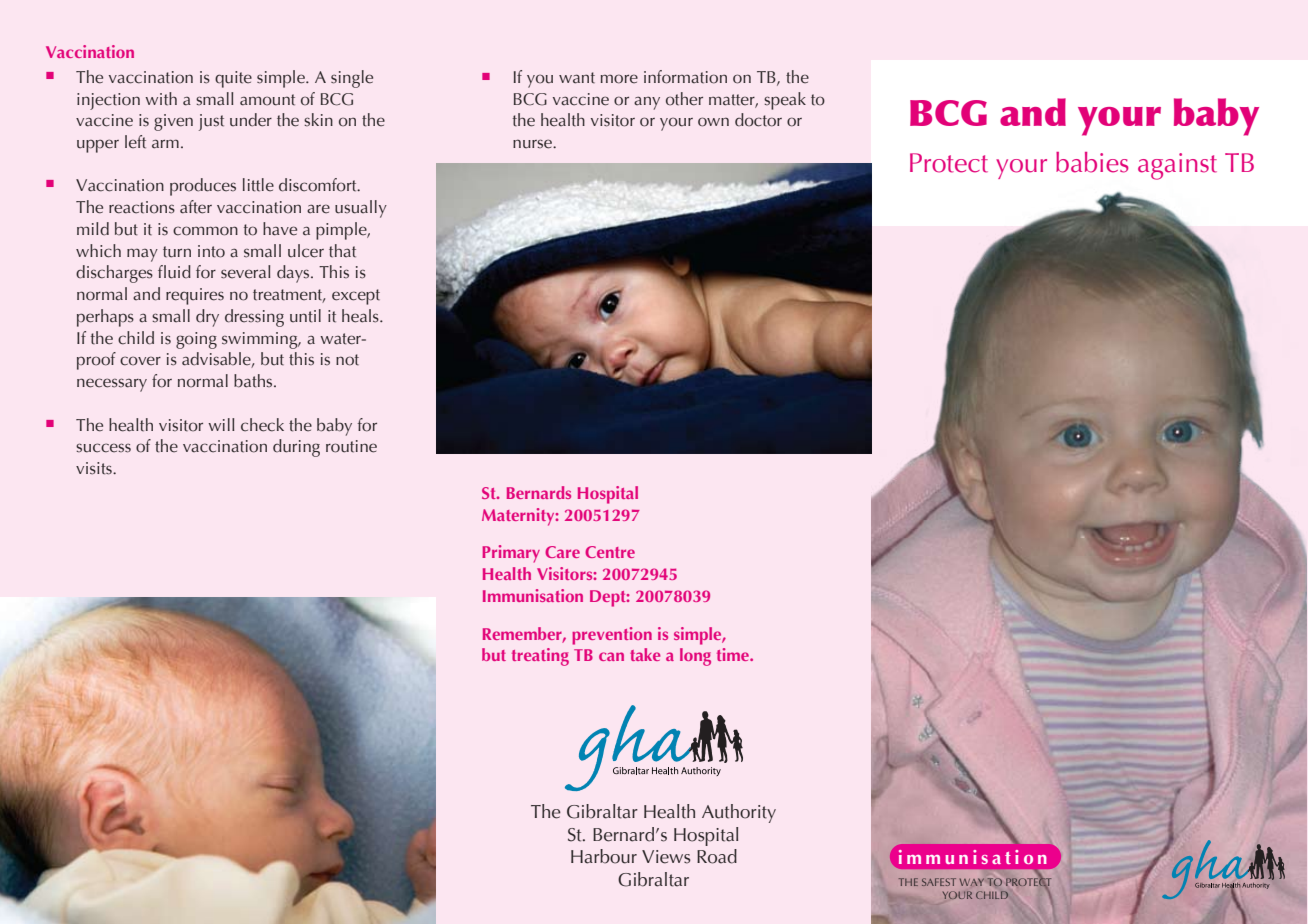  Describe the element at coordinates (562, 552) in the page. I see `Care` at that location.
